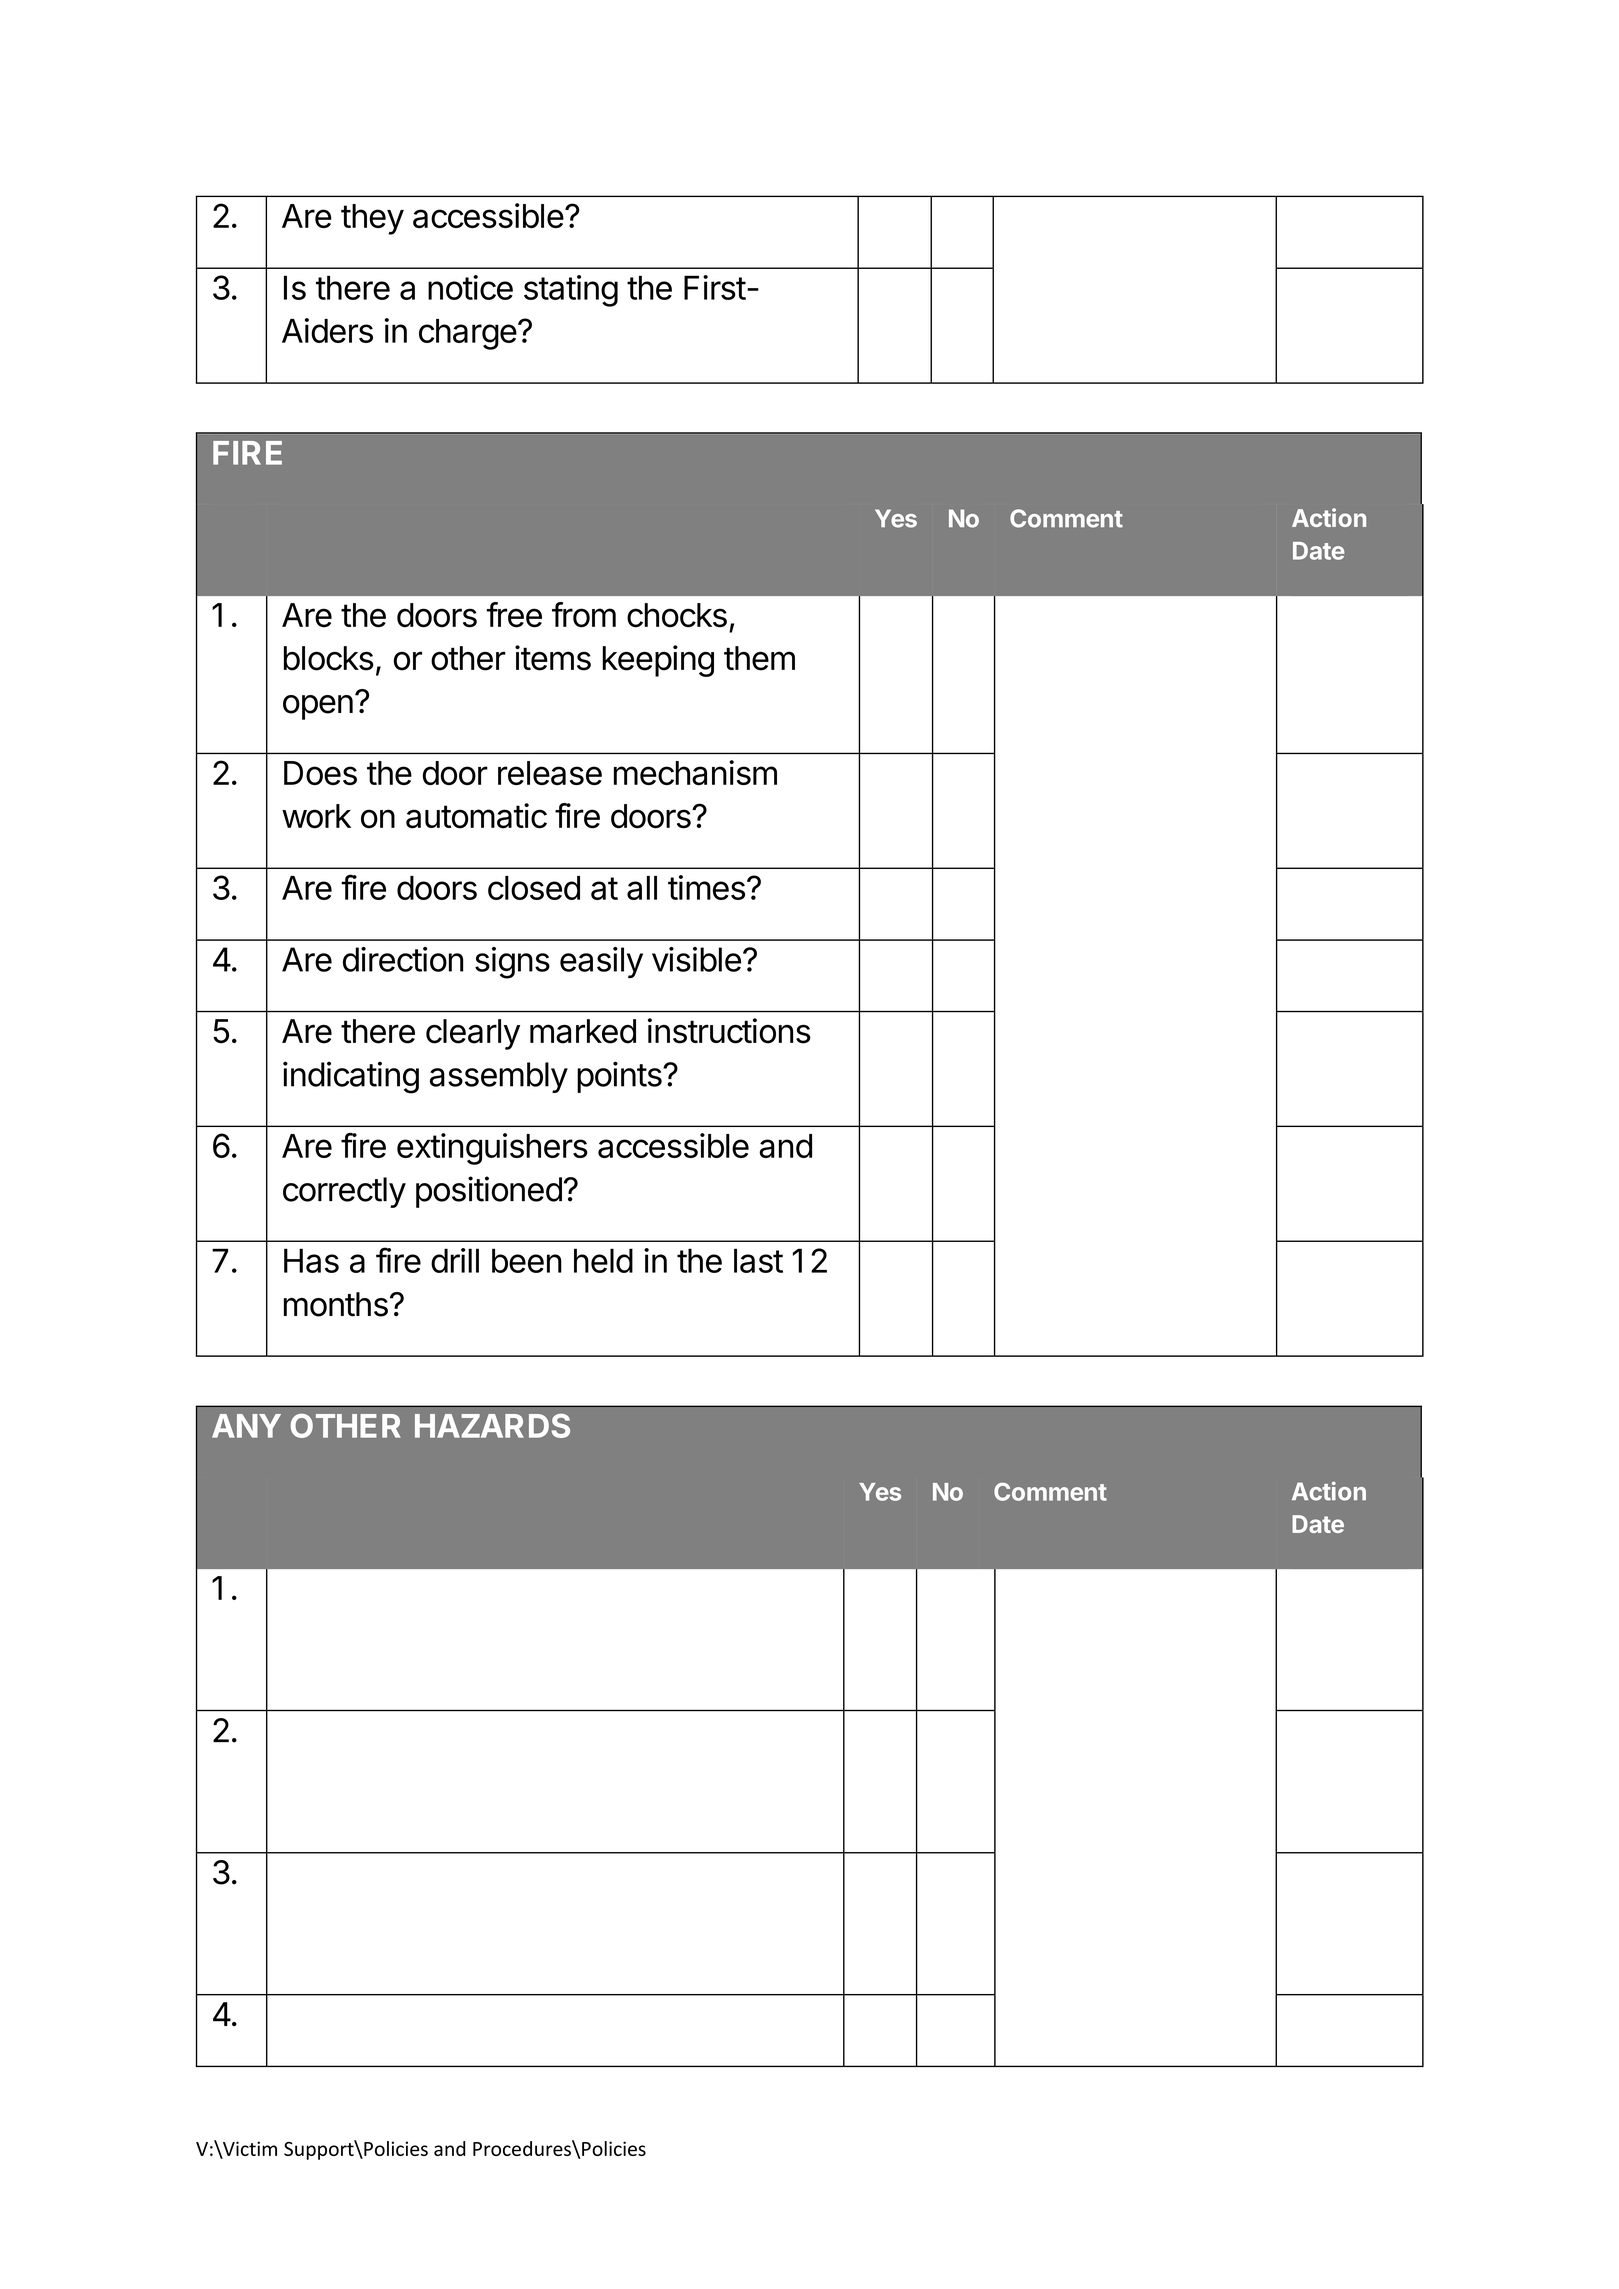 The image size is (1619, 2289). I want to click on blocks, so click(329, 658).
